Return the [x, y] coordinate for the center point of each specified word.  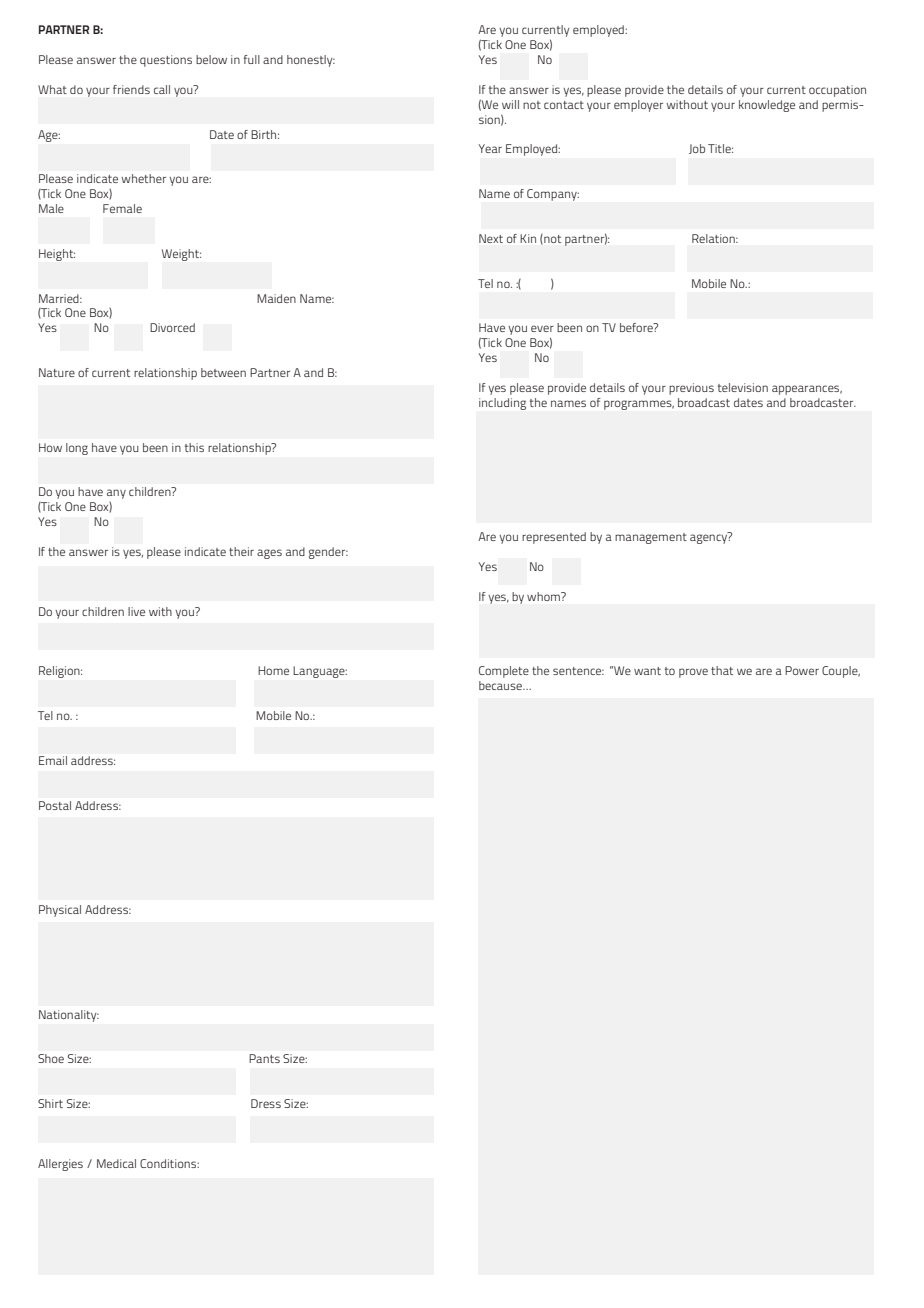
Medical [116, 1163]
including [502, 404]
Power [802, 670]
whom [544, 596]
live [136, 611]
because [501, 685]
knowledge [767, 106]
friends [131, 89]
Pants [264, 1058]
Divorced [172, 327]
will [510, 104]
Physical [60, 911]
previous [691, 389]
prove [693, 673]
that [722, 670]
